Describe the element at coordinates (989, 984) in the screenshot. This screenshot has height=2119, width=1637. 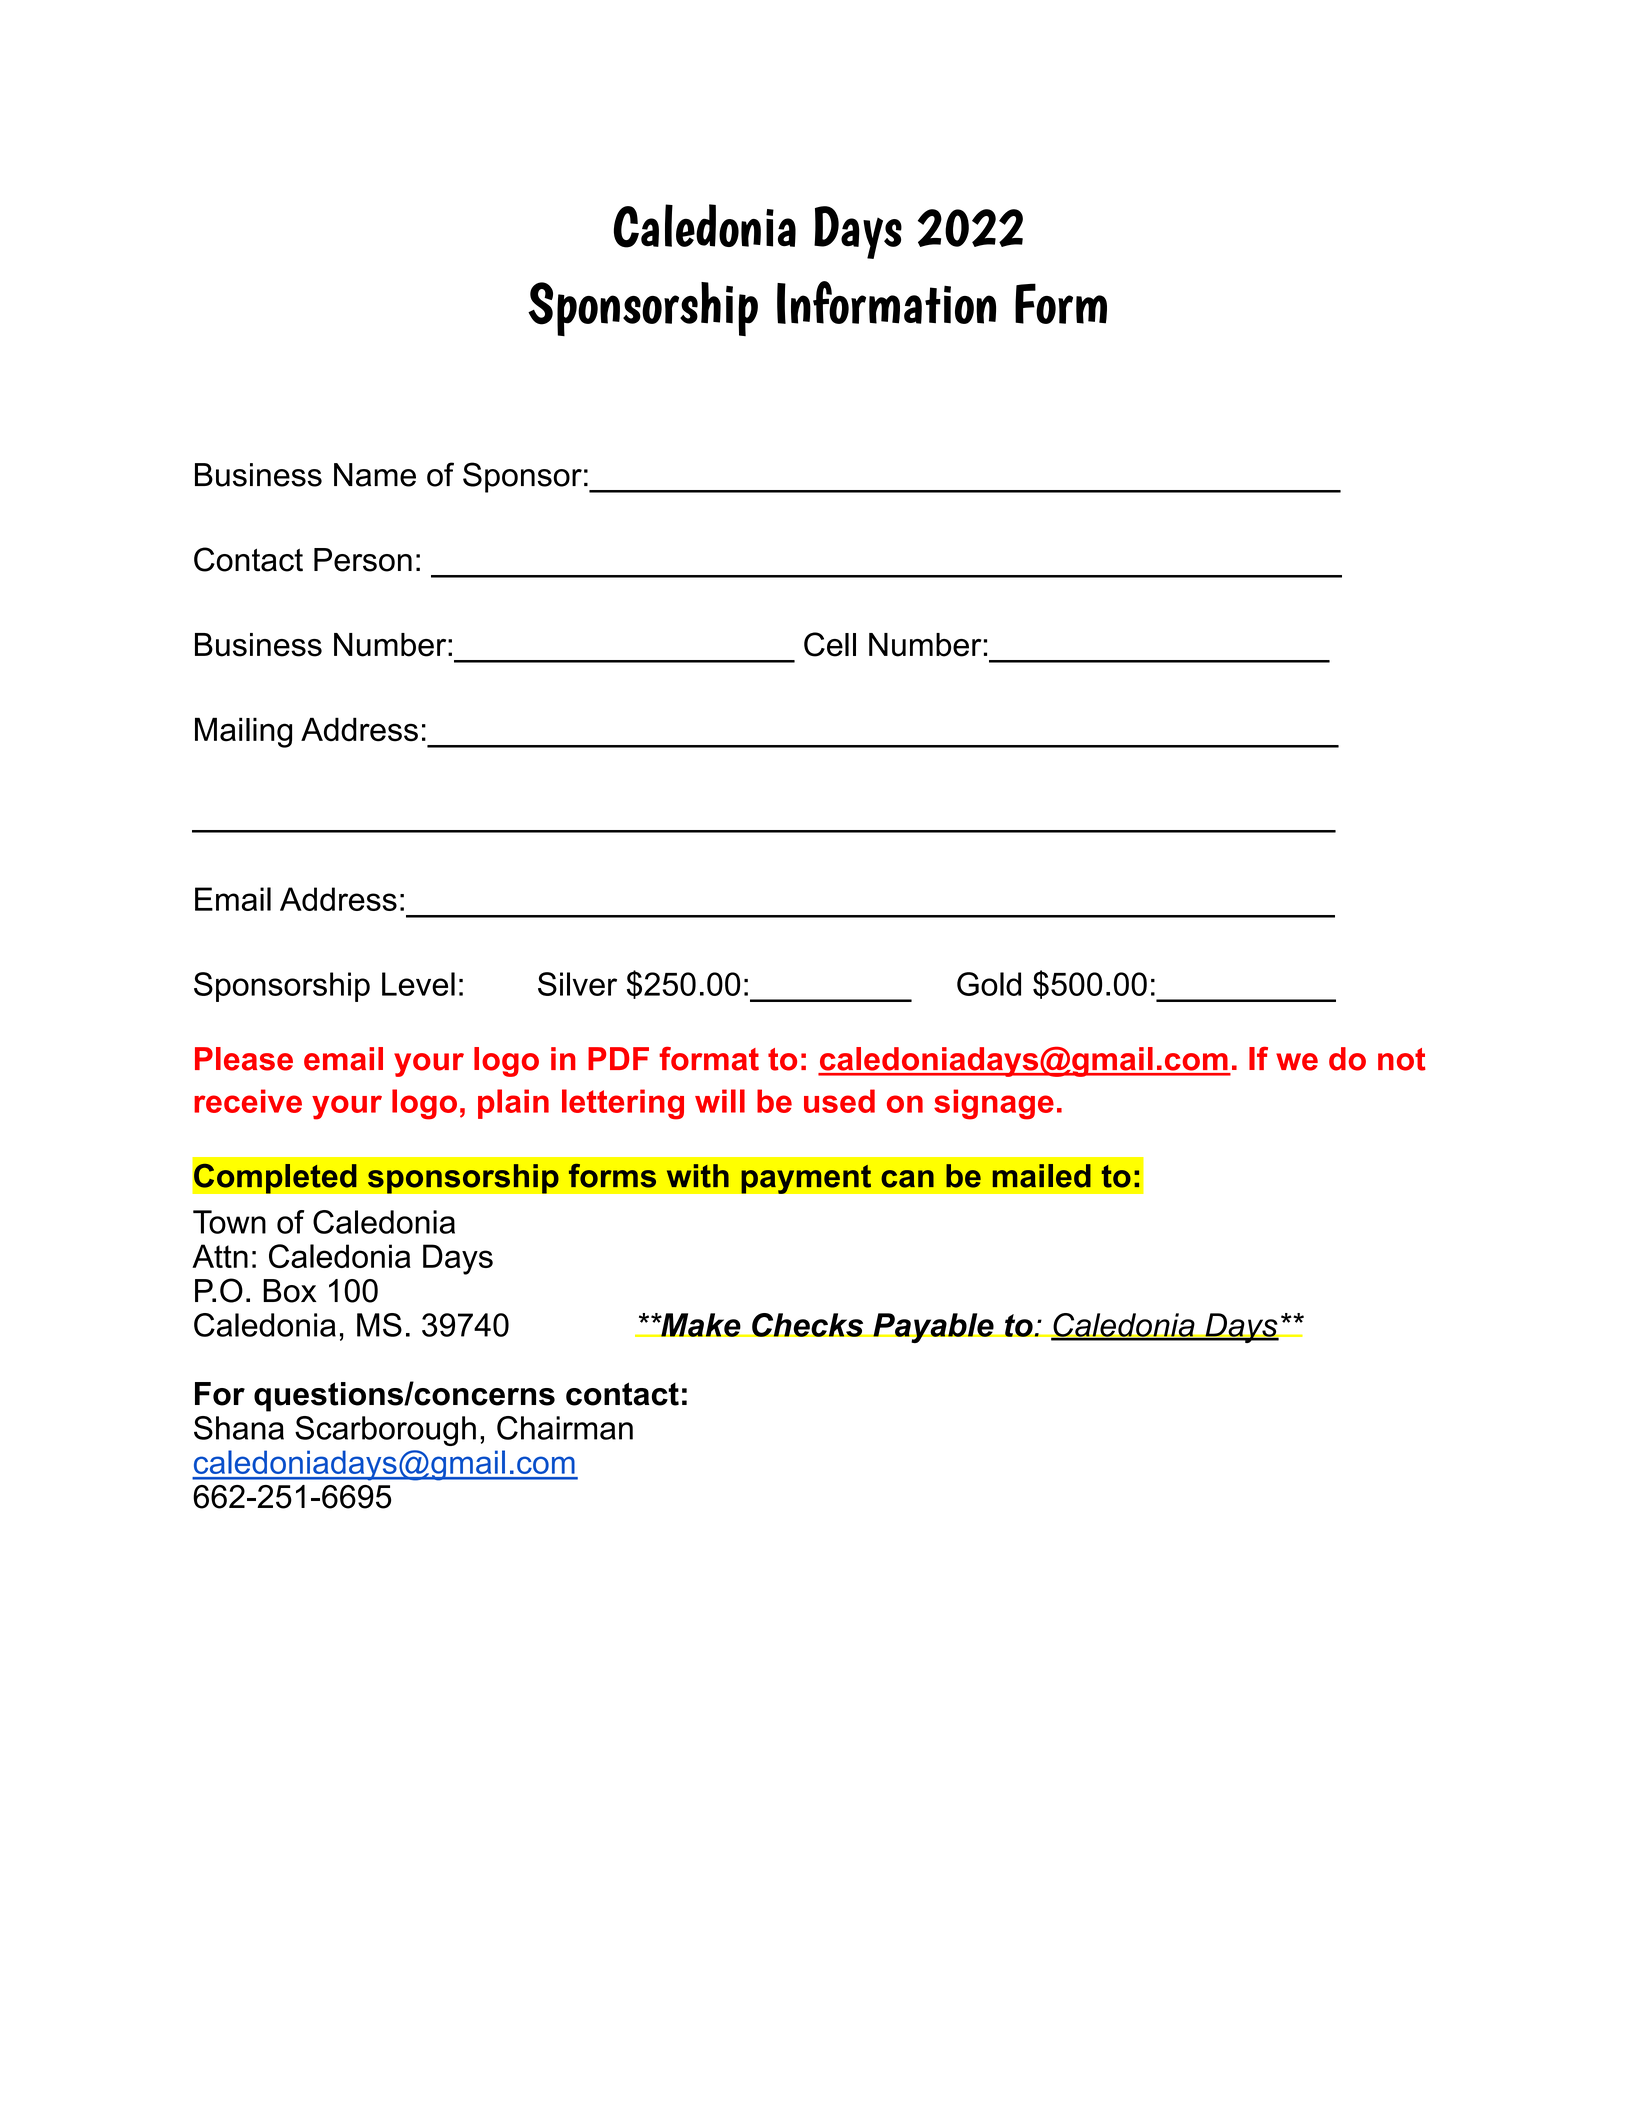
I see `Gold` at that location.
